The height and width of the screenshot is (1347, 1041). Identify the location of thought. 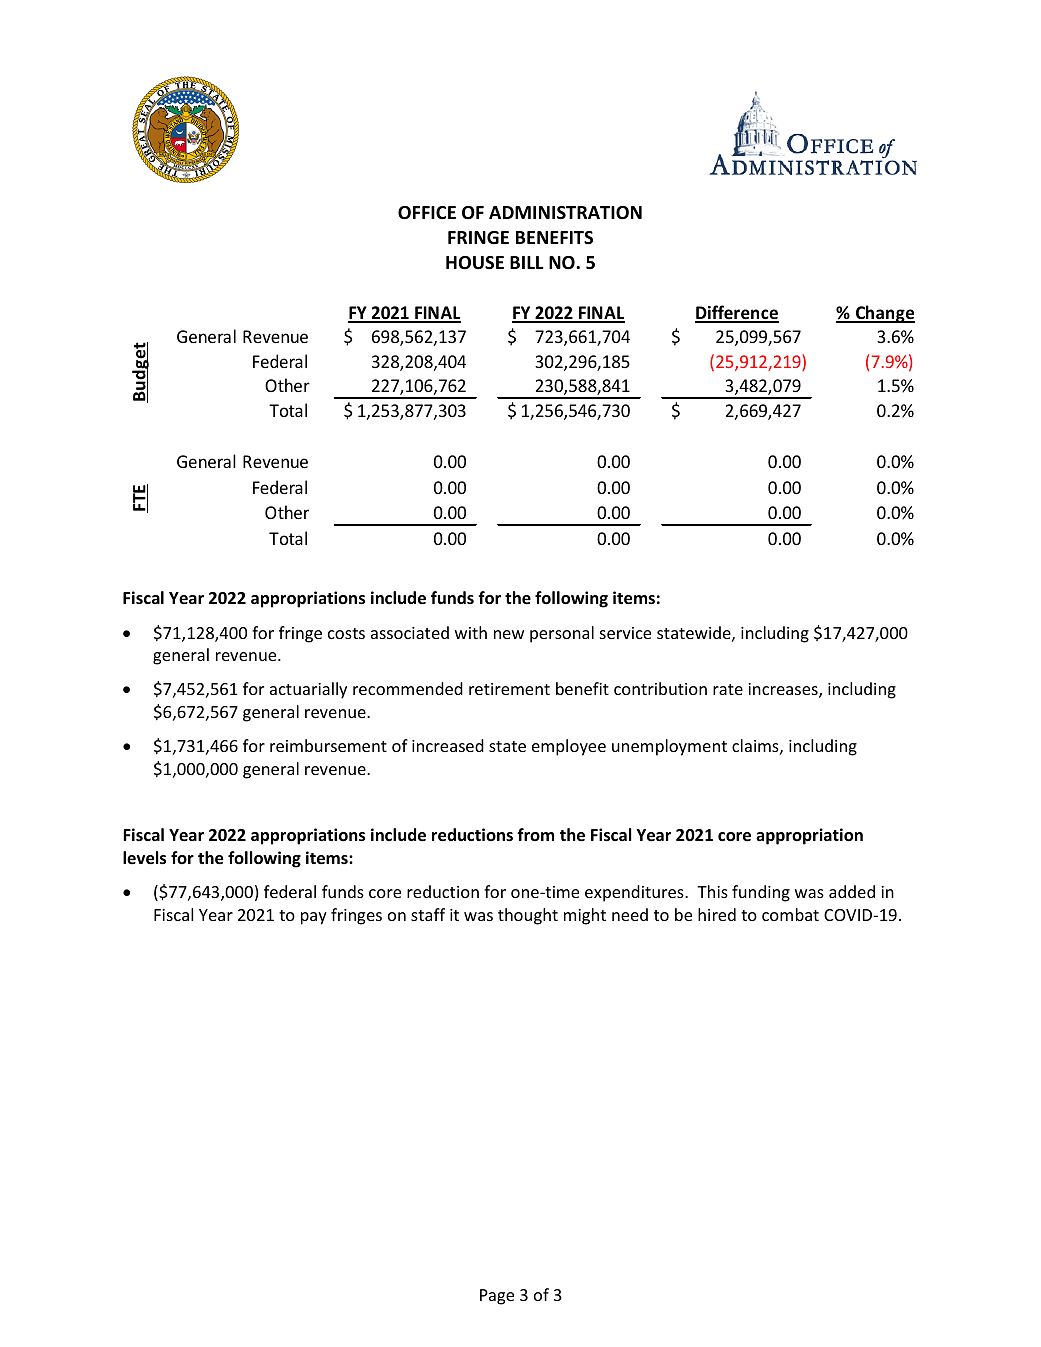
(528, 916).
